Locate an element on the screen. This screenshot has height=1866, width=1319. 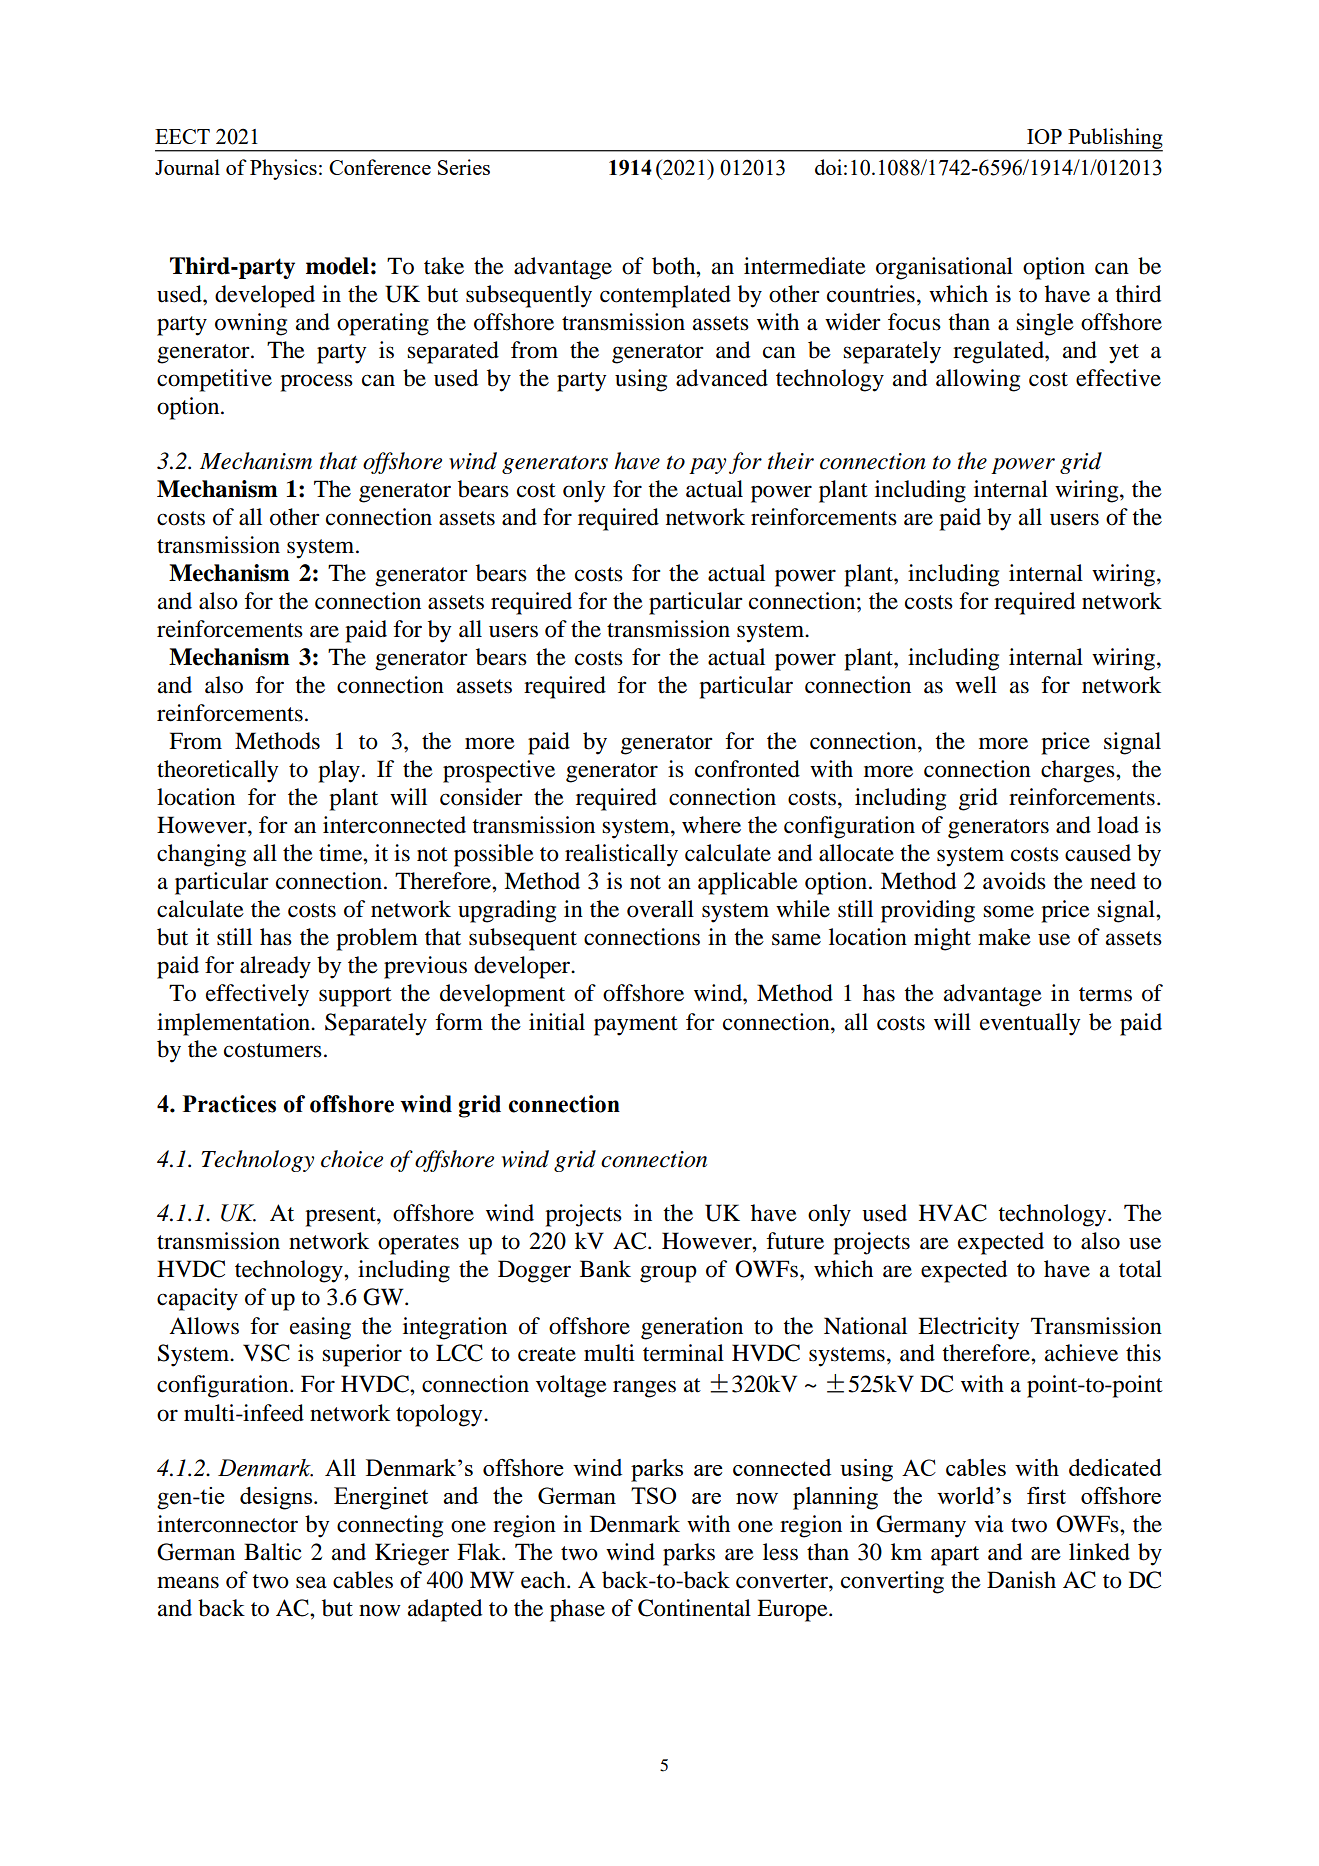
Physics is located at coordinates (283, 169).
